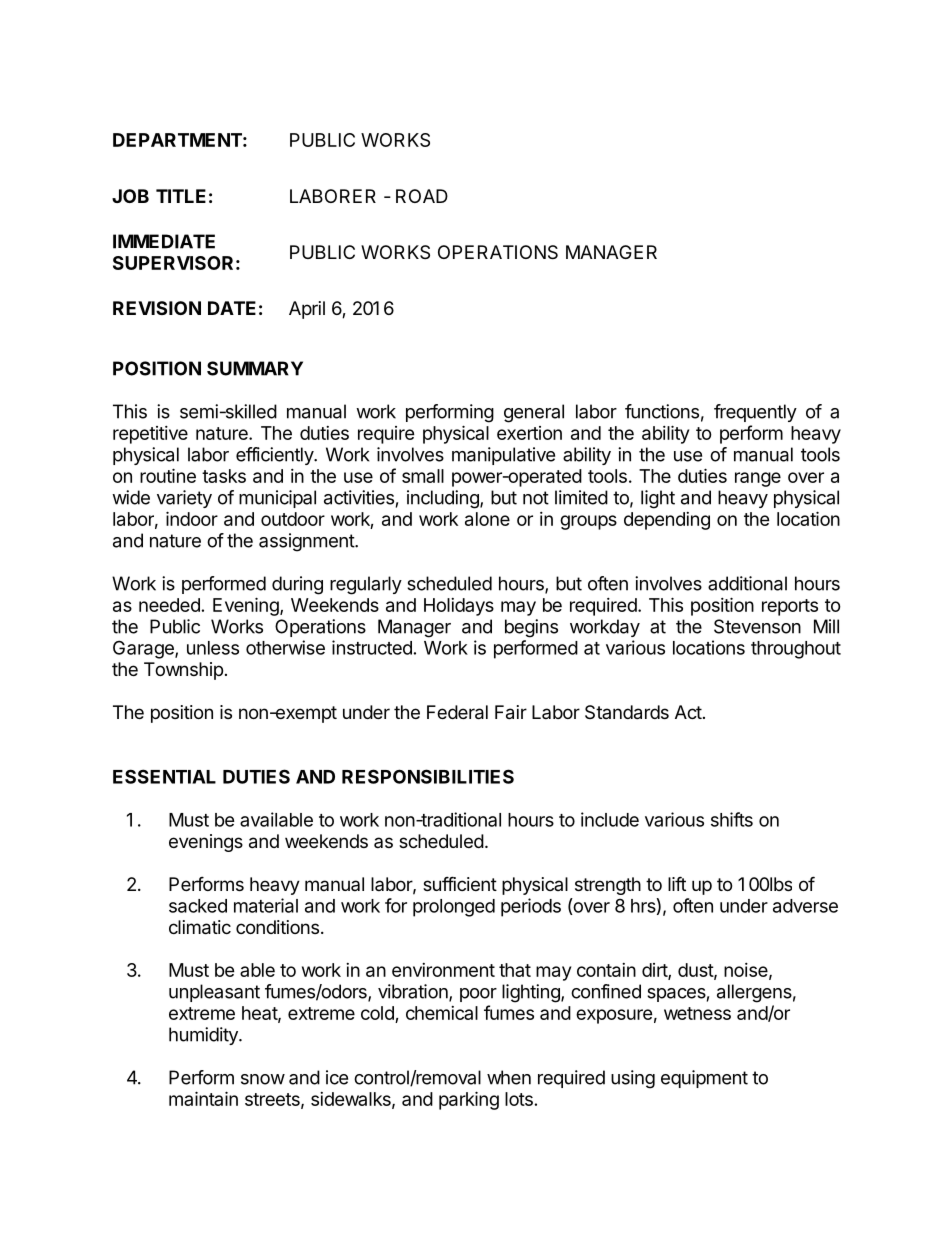 The image size is (952, 1233). I want to click on maintain, so click(203, 1098).
